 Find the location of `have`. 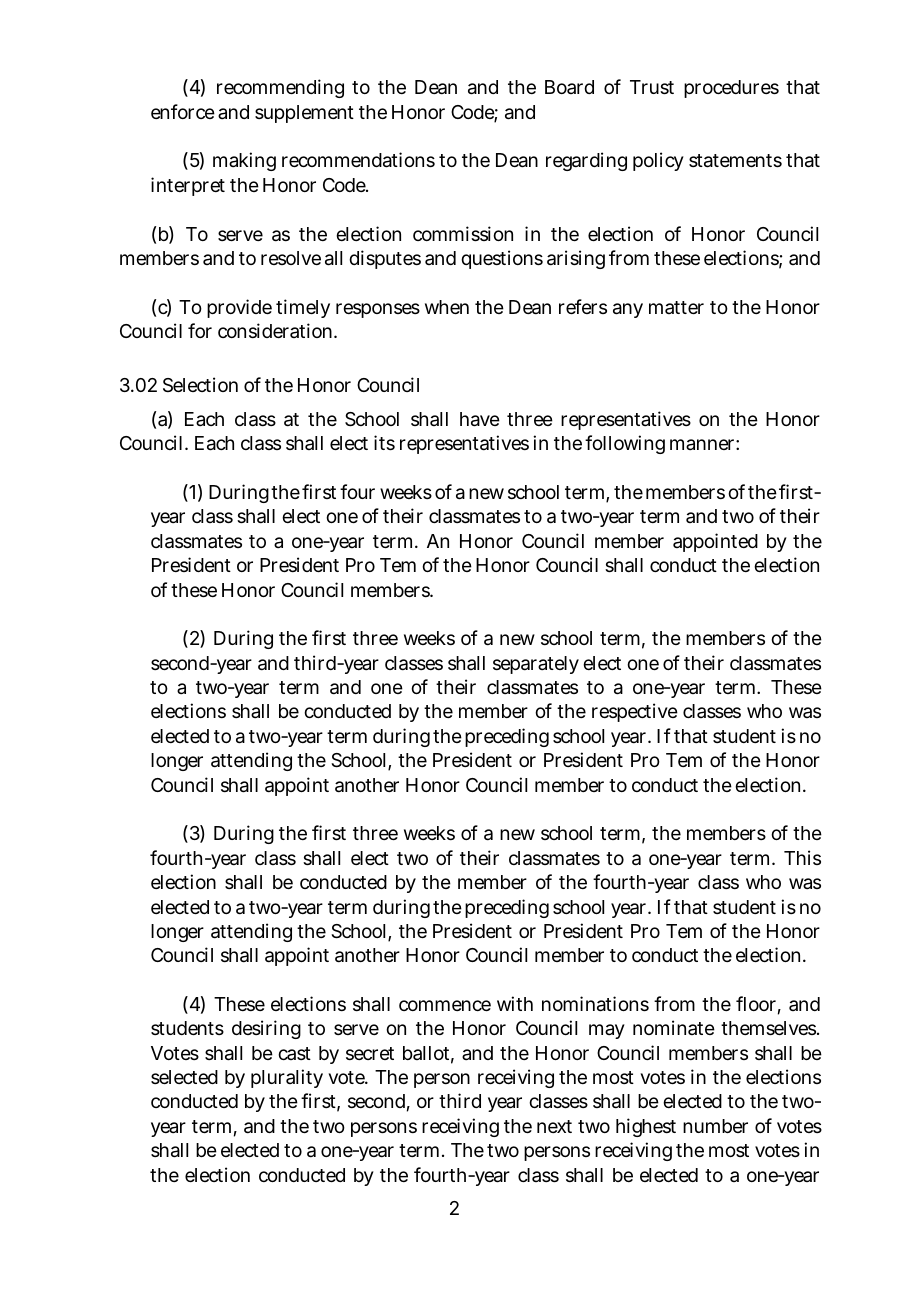

have is located at coordinates (480, 419).
